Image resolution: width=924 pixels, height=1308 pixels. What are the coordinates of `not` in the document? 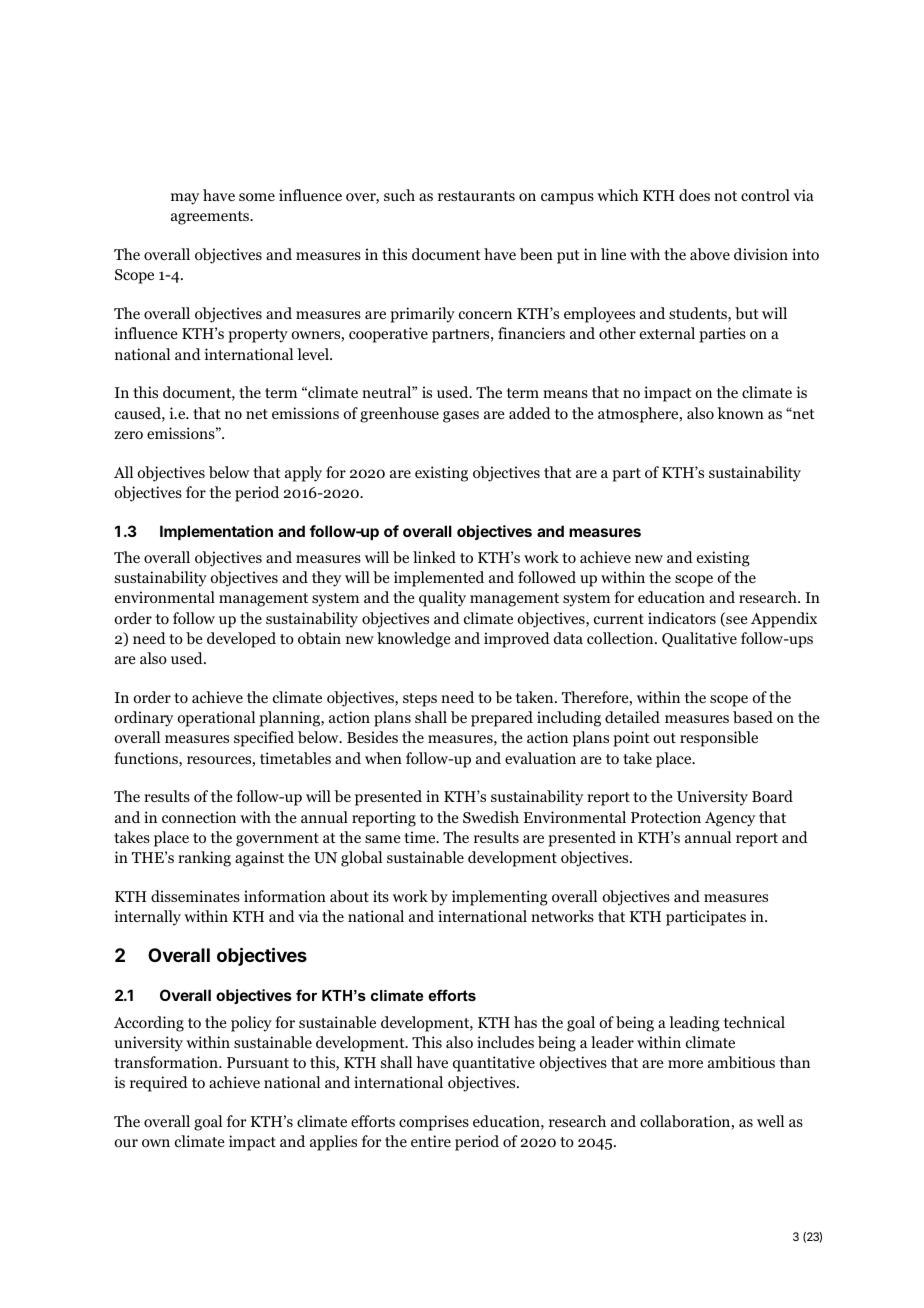 It's located at (725, 196).
